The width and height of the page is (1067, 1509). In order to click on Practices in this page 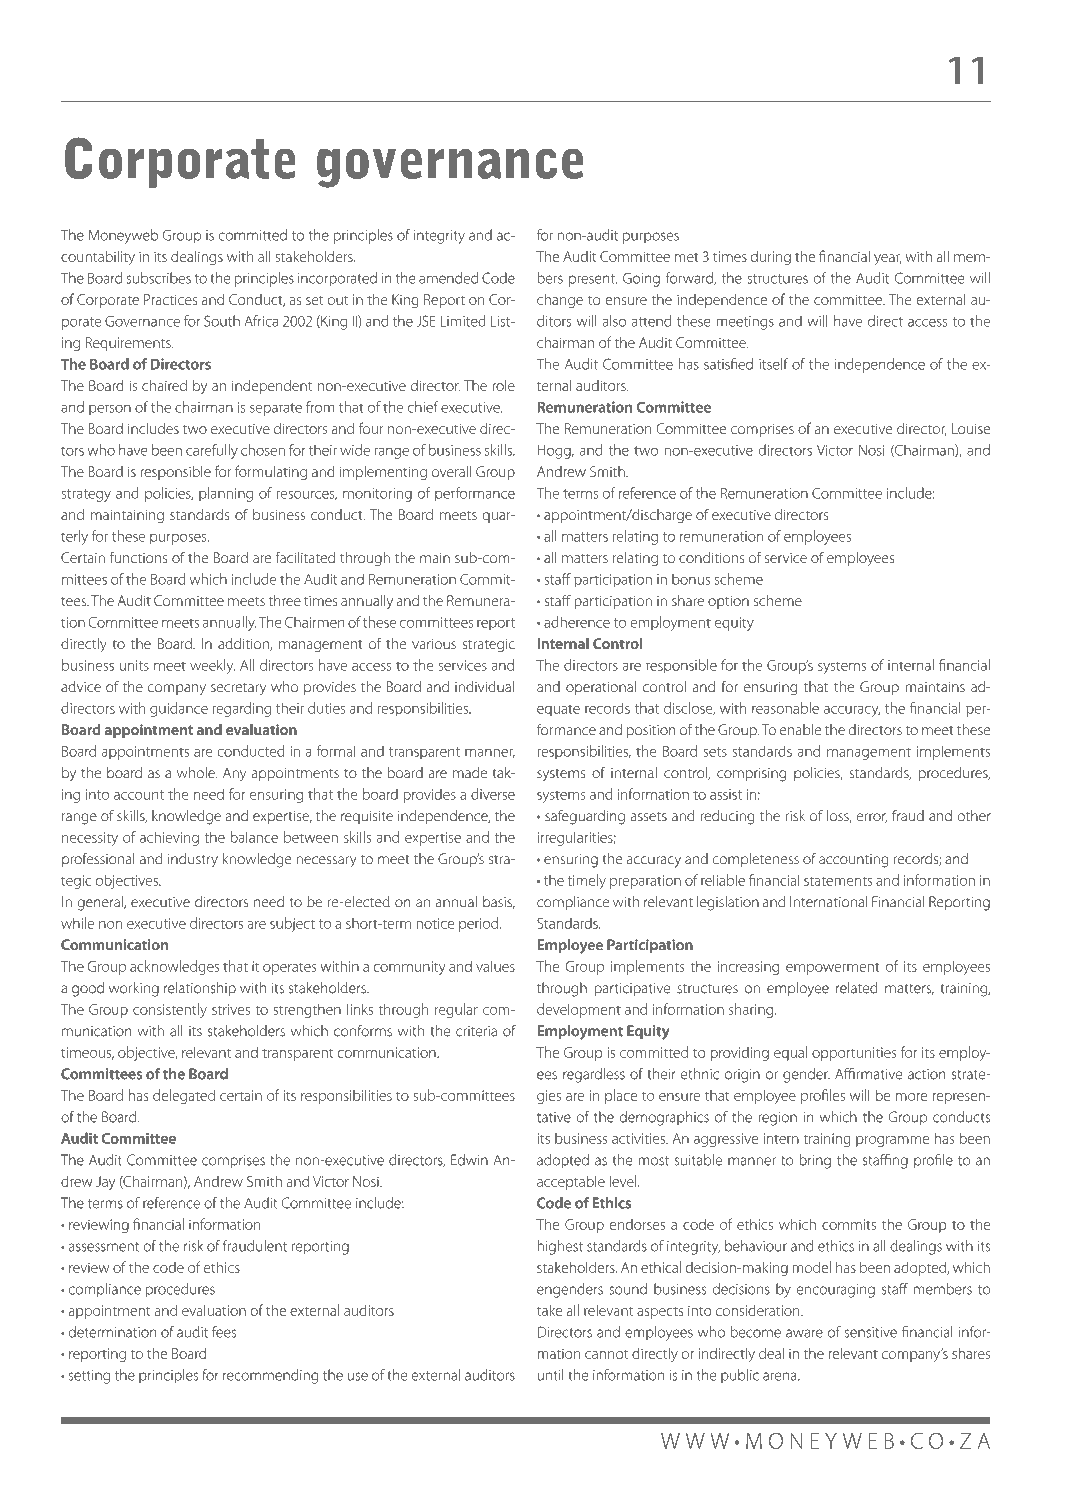, I will do `click(170, 299)`.
